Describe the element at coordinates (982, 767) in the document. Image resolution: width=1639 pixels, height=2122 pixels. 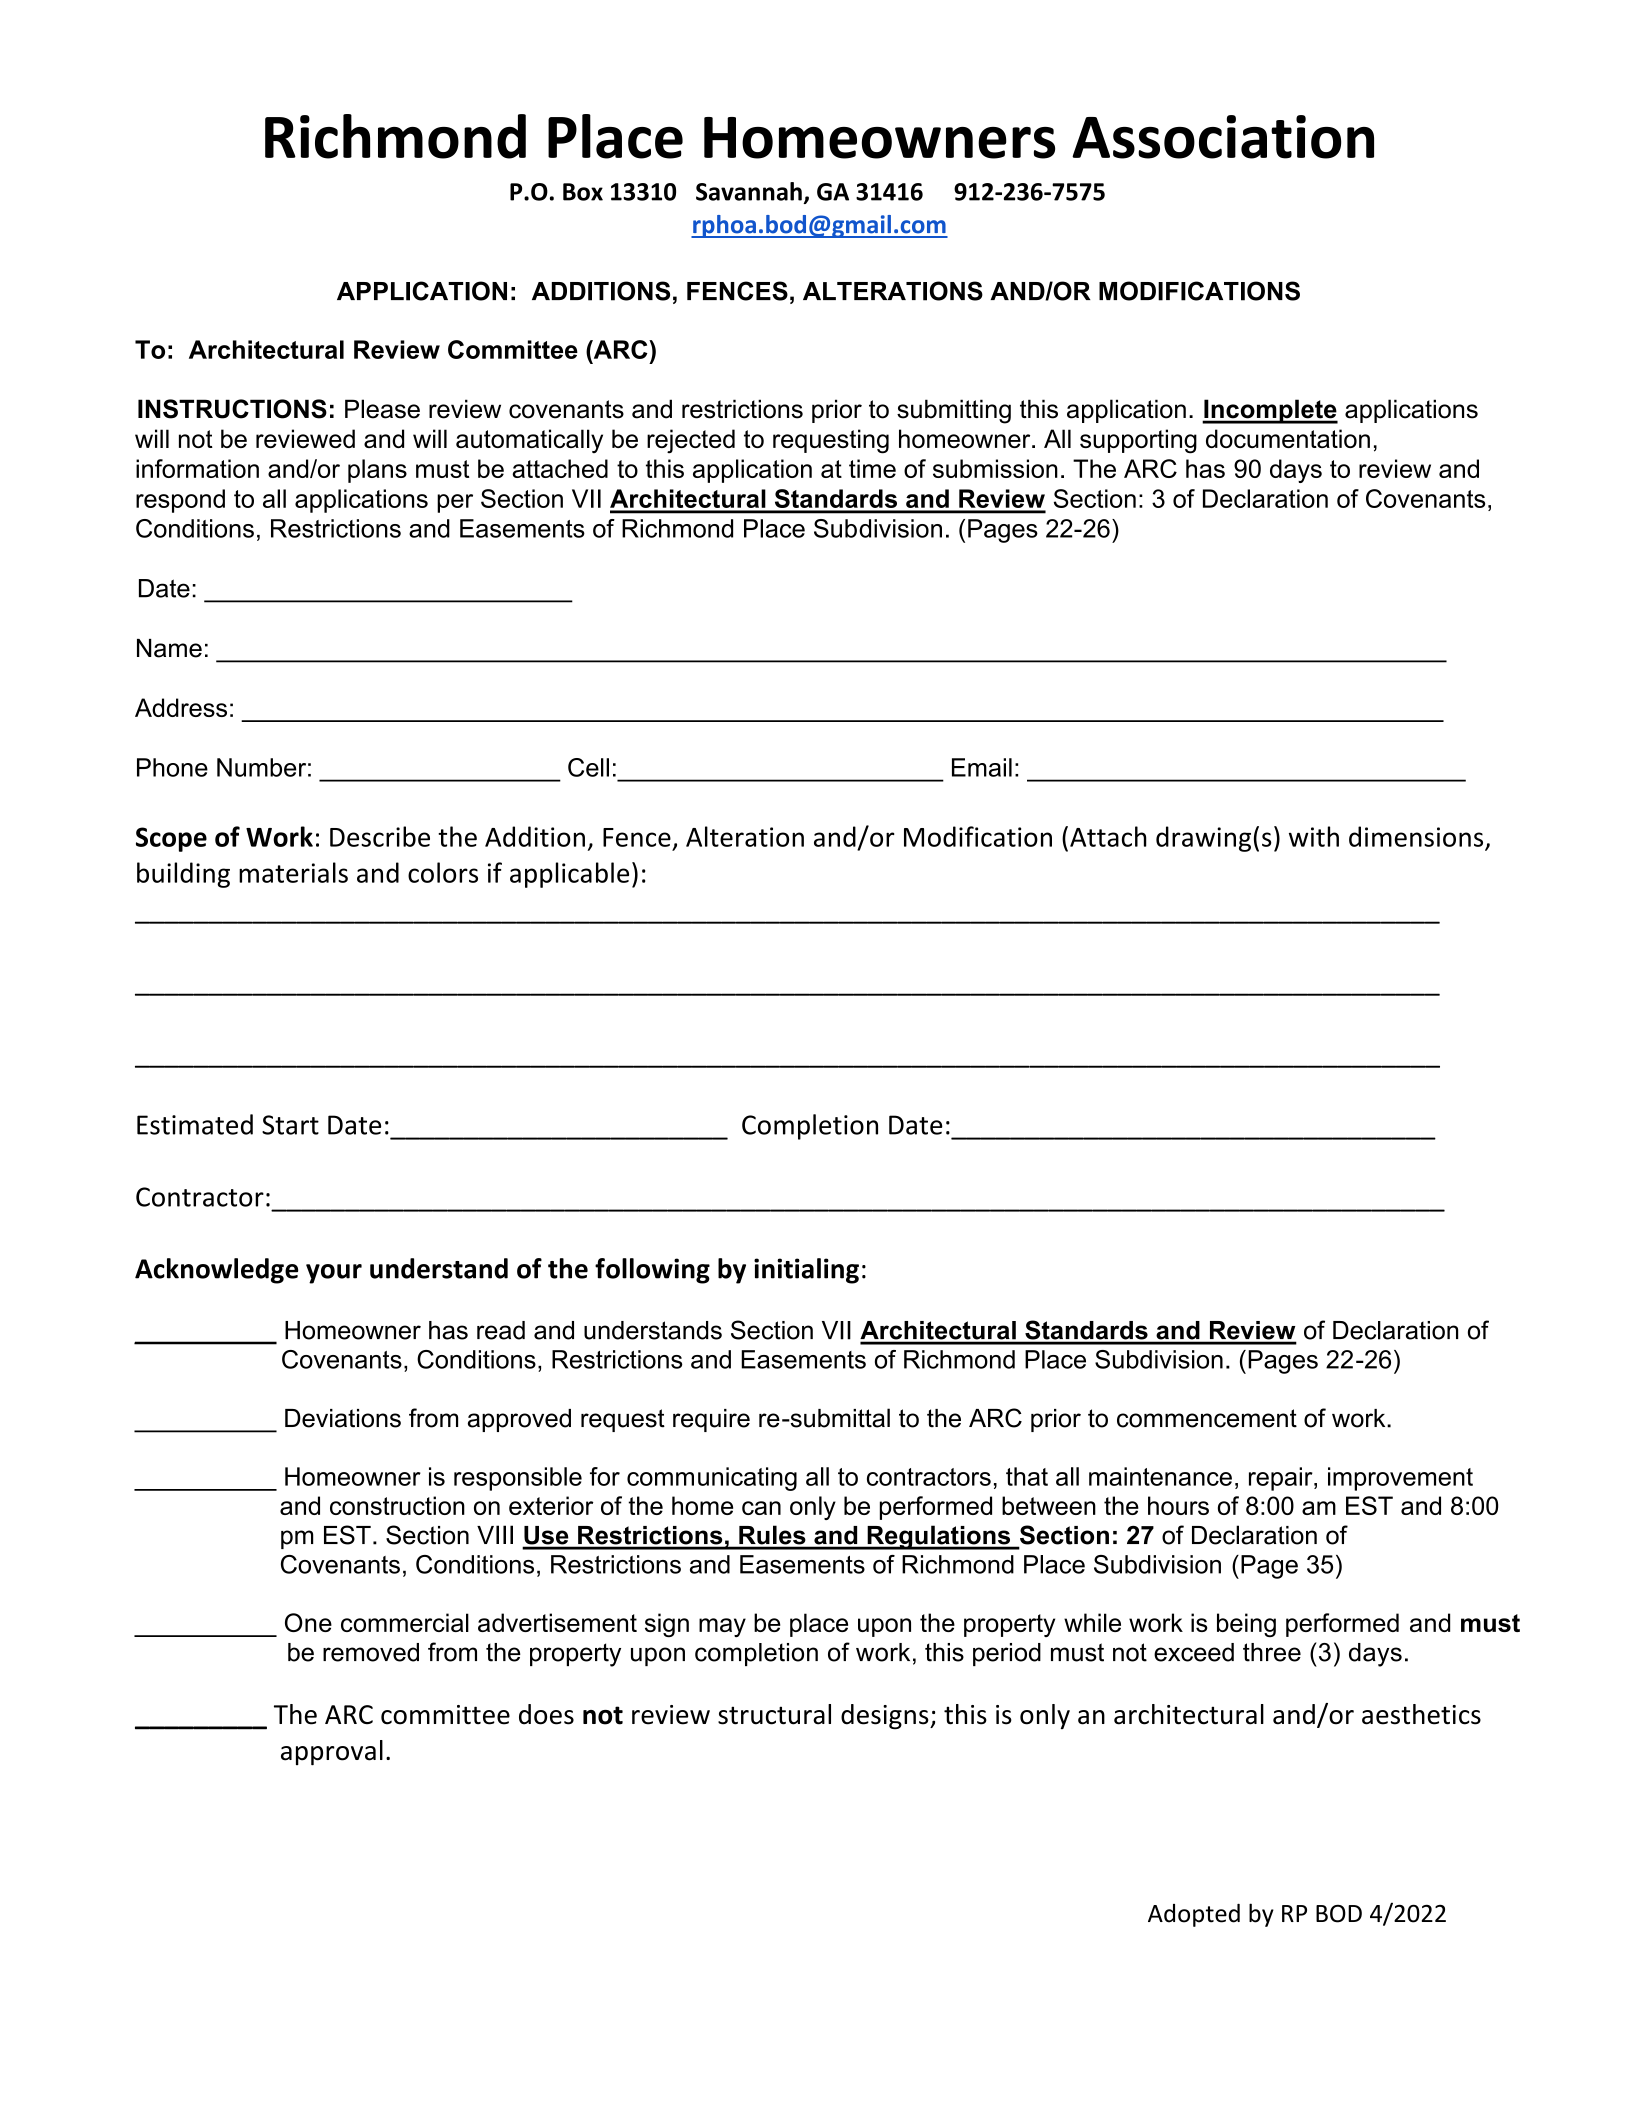
I see `Email` at that location.
